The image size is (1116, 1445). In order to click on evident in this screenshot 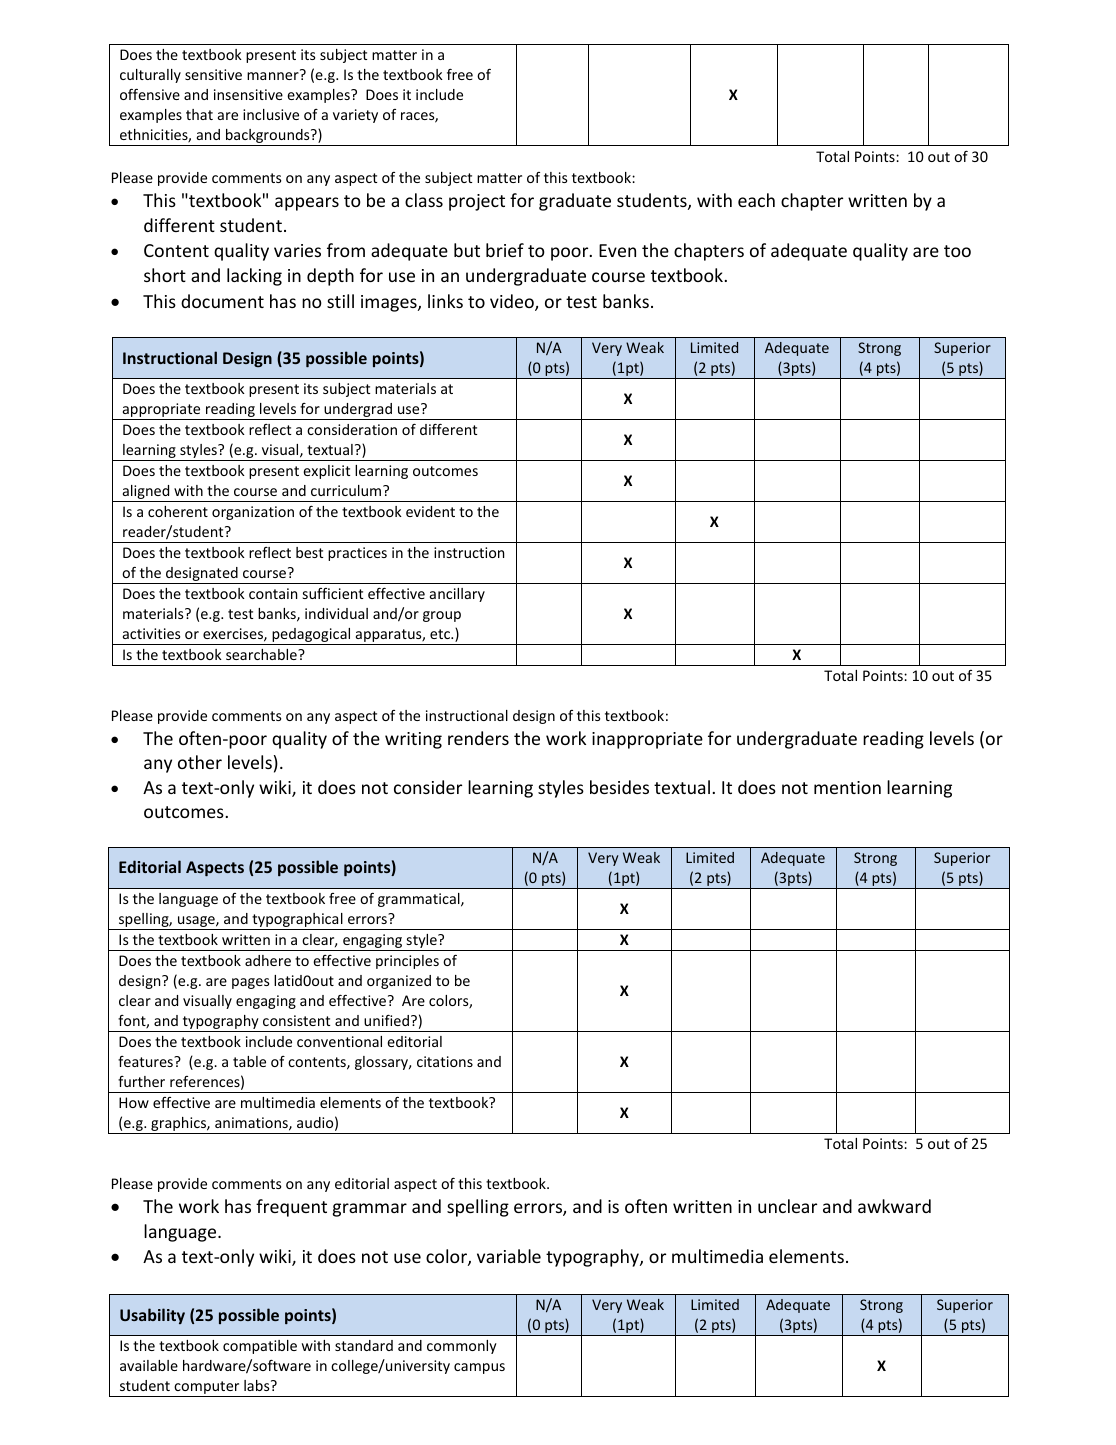, I will do `click(430, 511)`.
